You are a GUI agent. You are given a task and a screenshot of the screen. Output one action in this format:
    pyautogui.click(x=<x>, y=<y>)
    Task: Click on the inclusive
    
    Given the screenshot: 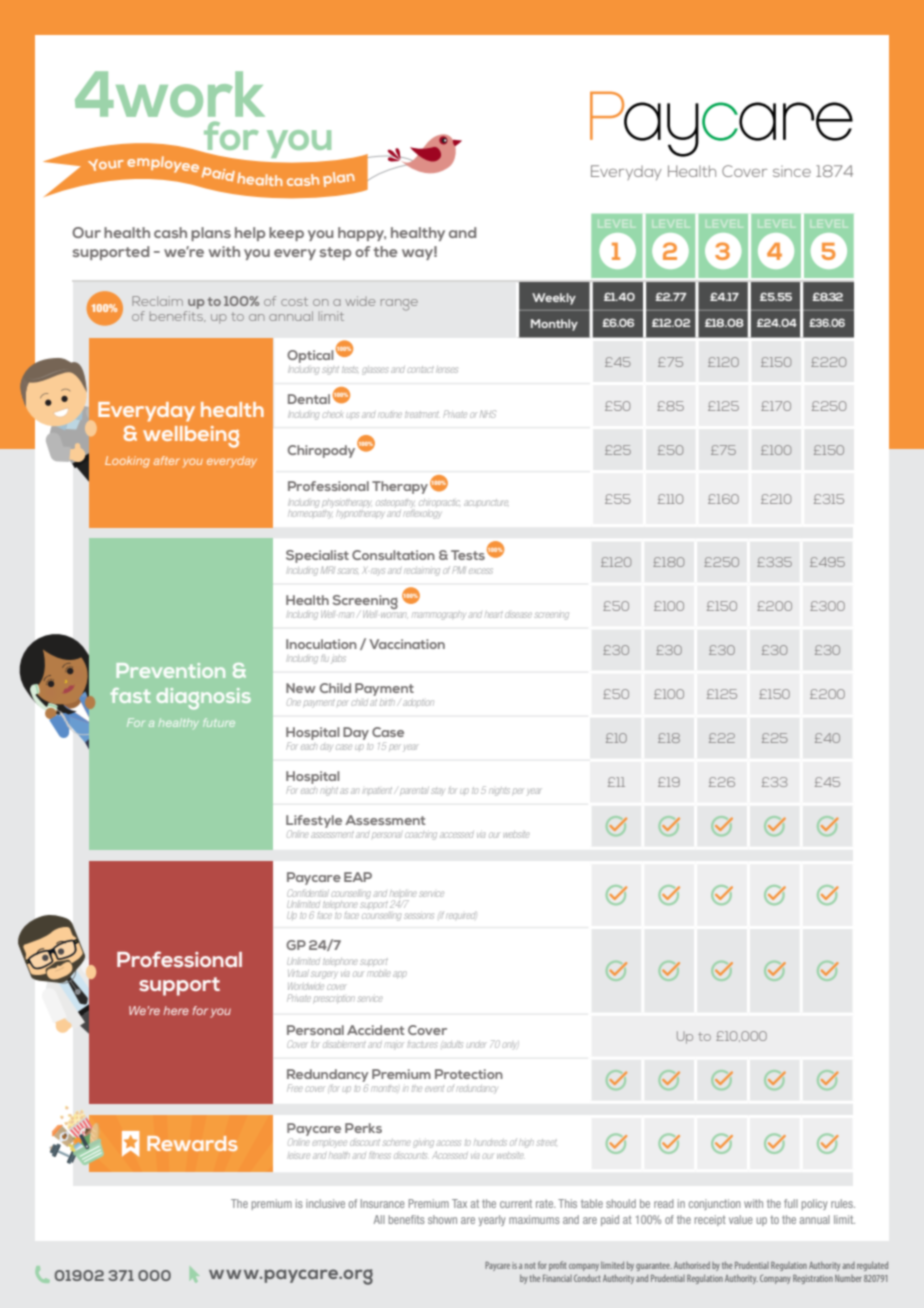 What is the action you would take?
    pyautogui.click(x=325, y=1203)
